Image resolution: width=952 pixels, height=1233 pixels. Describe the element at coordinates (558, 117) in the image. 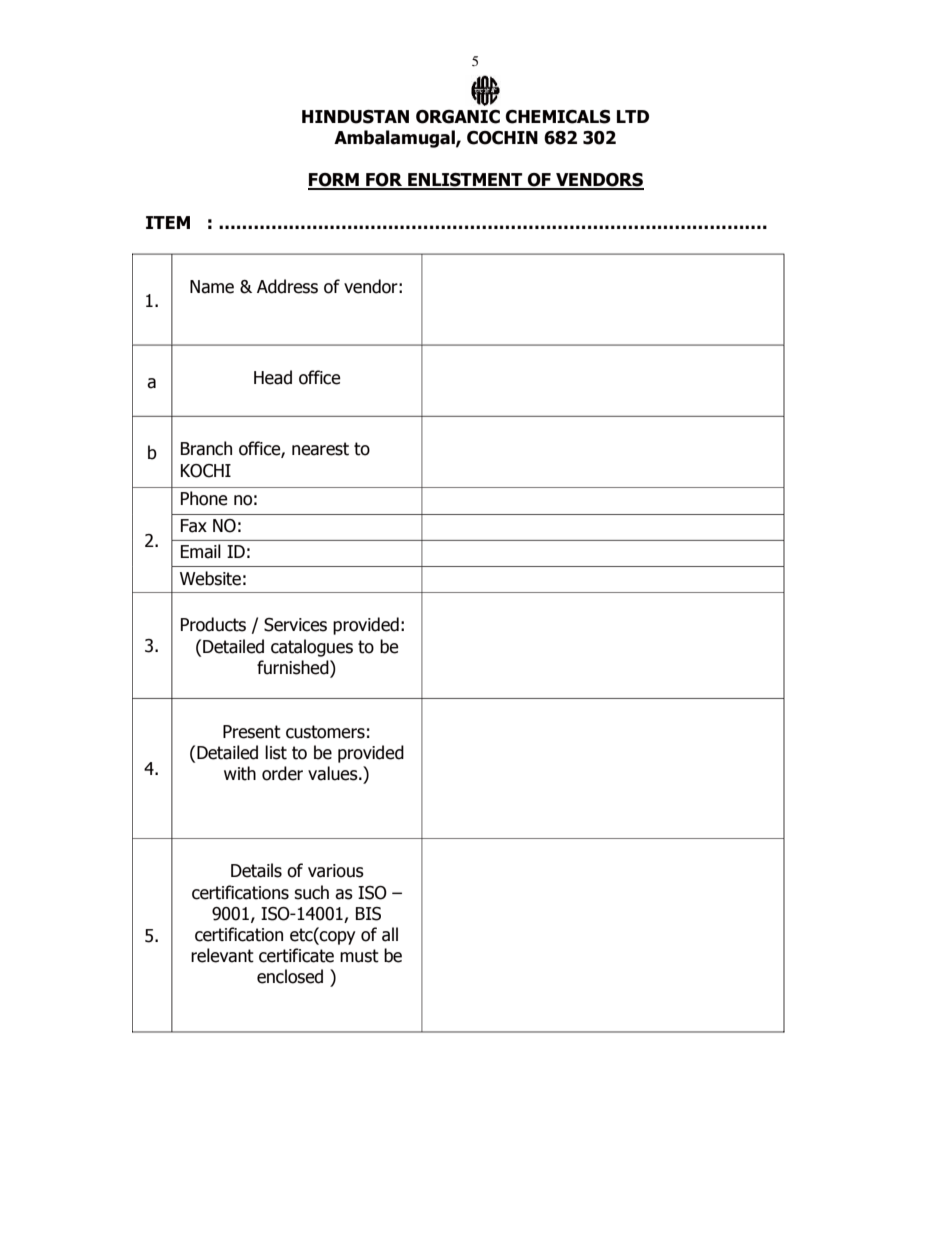

I see `CHEMICALS` at that location.
